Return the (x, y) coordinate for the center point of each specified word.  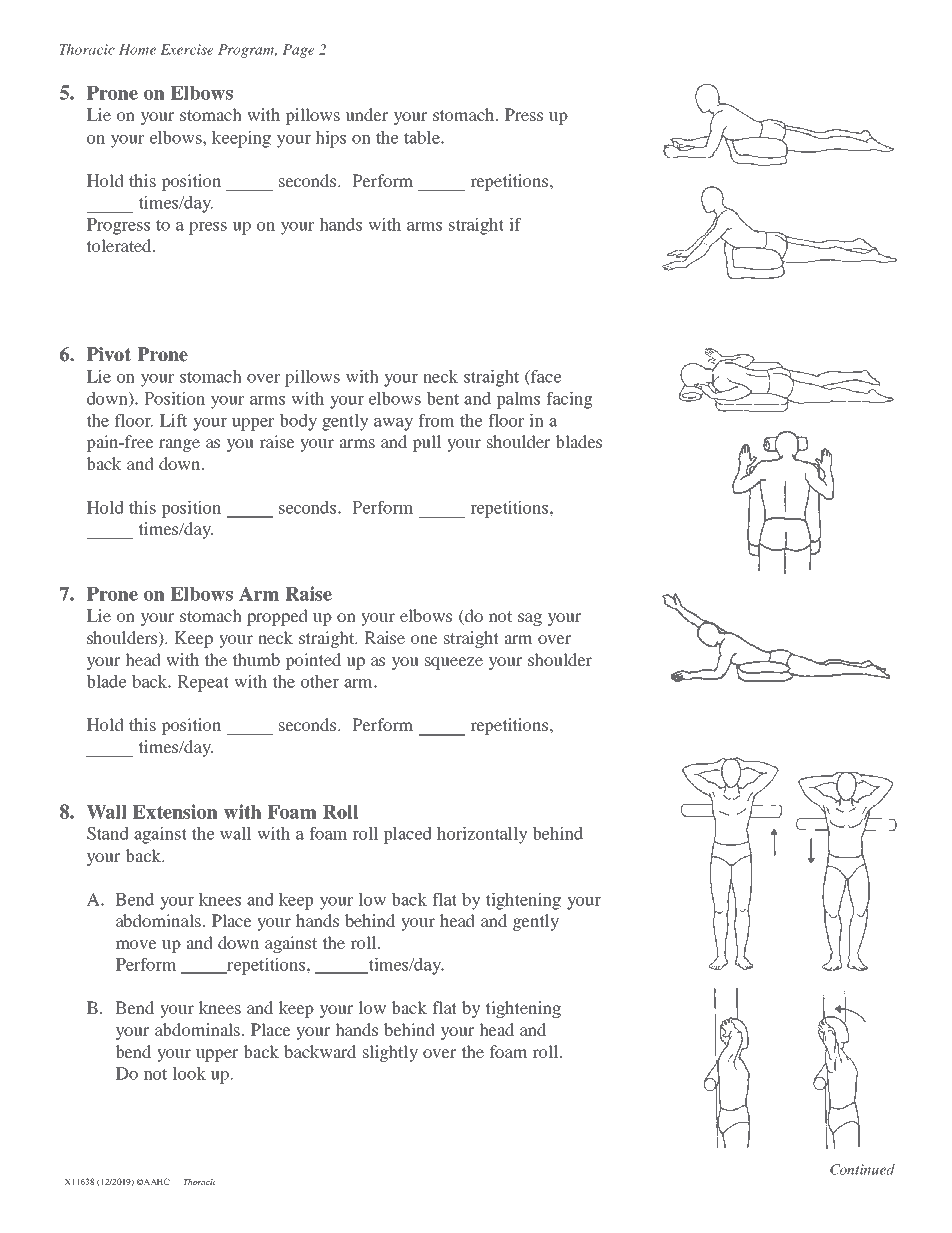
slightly (390, 1053)
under (366, 114)
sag (530, 619)
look (189, 1073)
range (179, 445)
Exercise (187, 49)
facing (569, 400)
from (436, 420)
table (423, 137)
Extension (175, 811)
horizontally (482, 835)
